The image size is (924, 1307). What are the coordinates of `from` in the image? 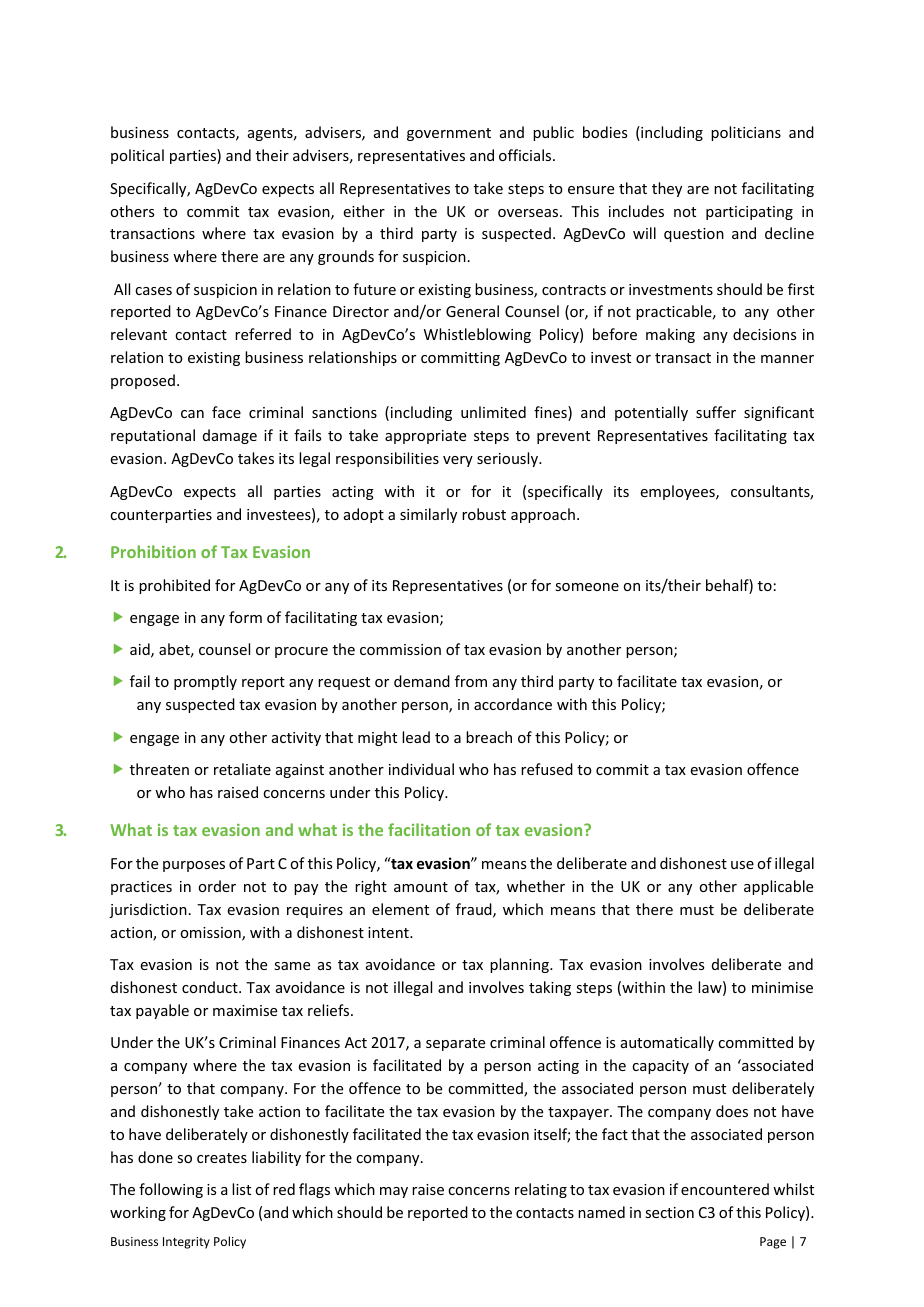 It's located at (471, 681).
